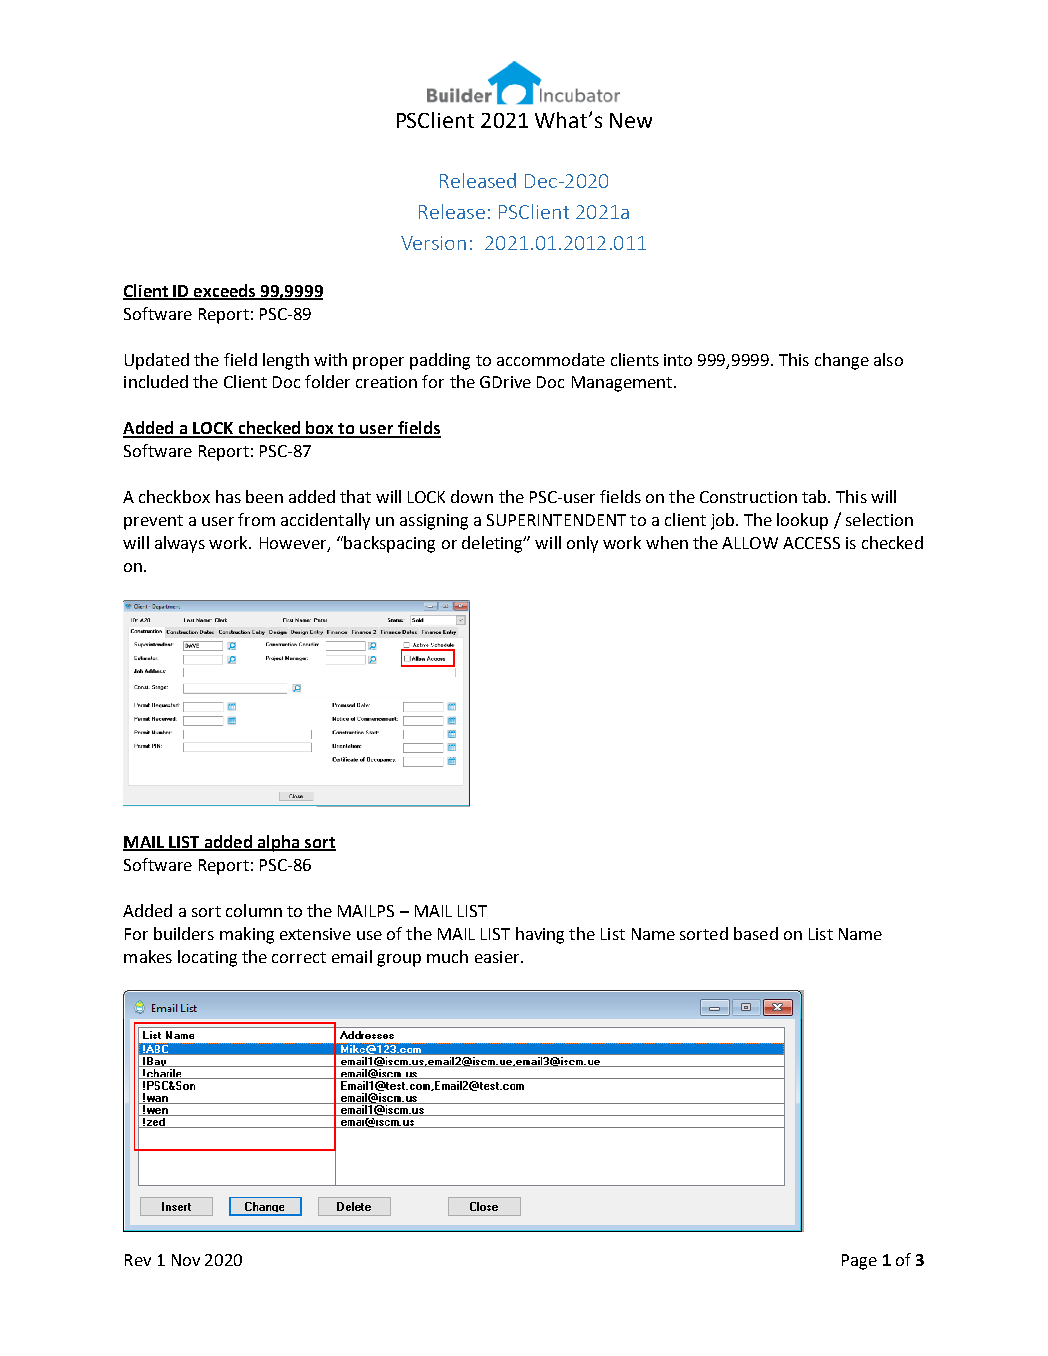  I want to click on Nov, so click(186, 1260).
